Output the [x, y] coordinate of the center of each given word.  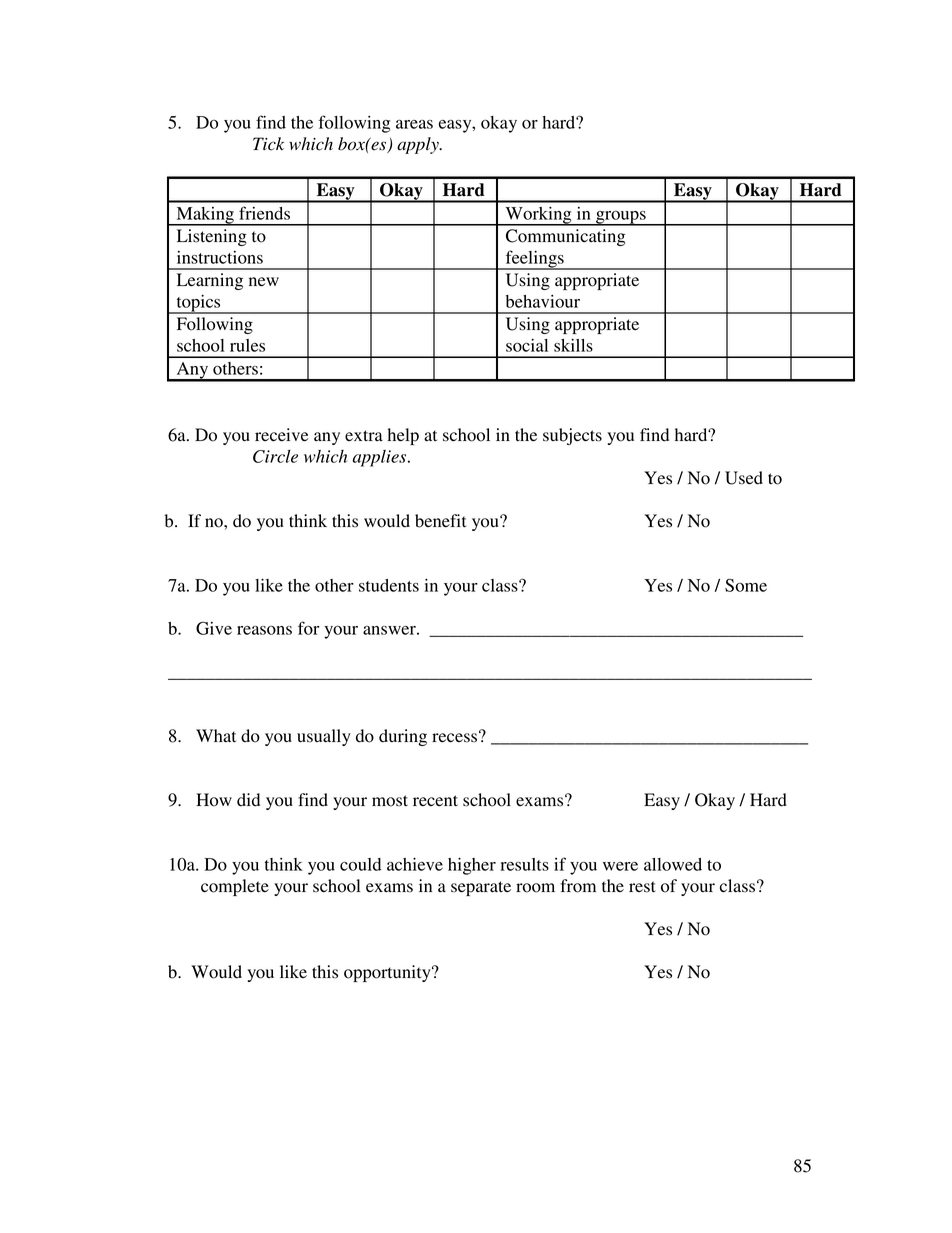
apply [419, 145]
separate [481, 888]
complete [235, 887]
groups [621, 218]
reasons [264, 630]
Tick [268, 144]
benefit [440, 521]
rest [642, 887]
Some [746, 585]
